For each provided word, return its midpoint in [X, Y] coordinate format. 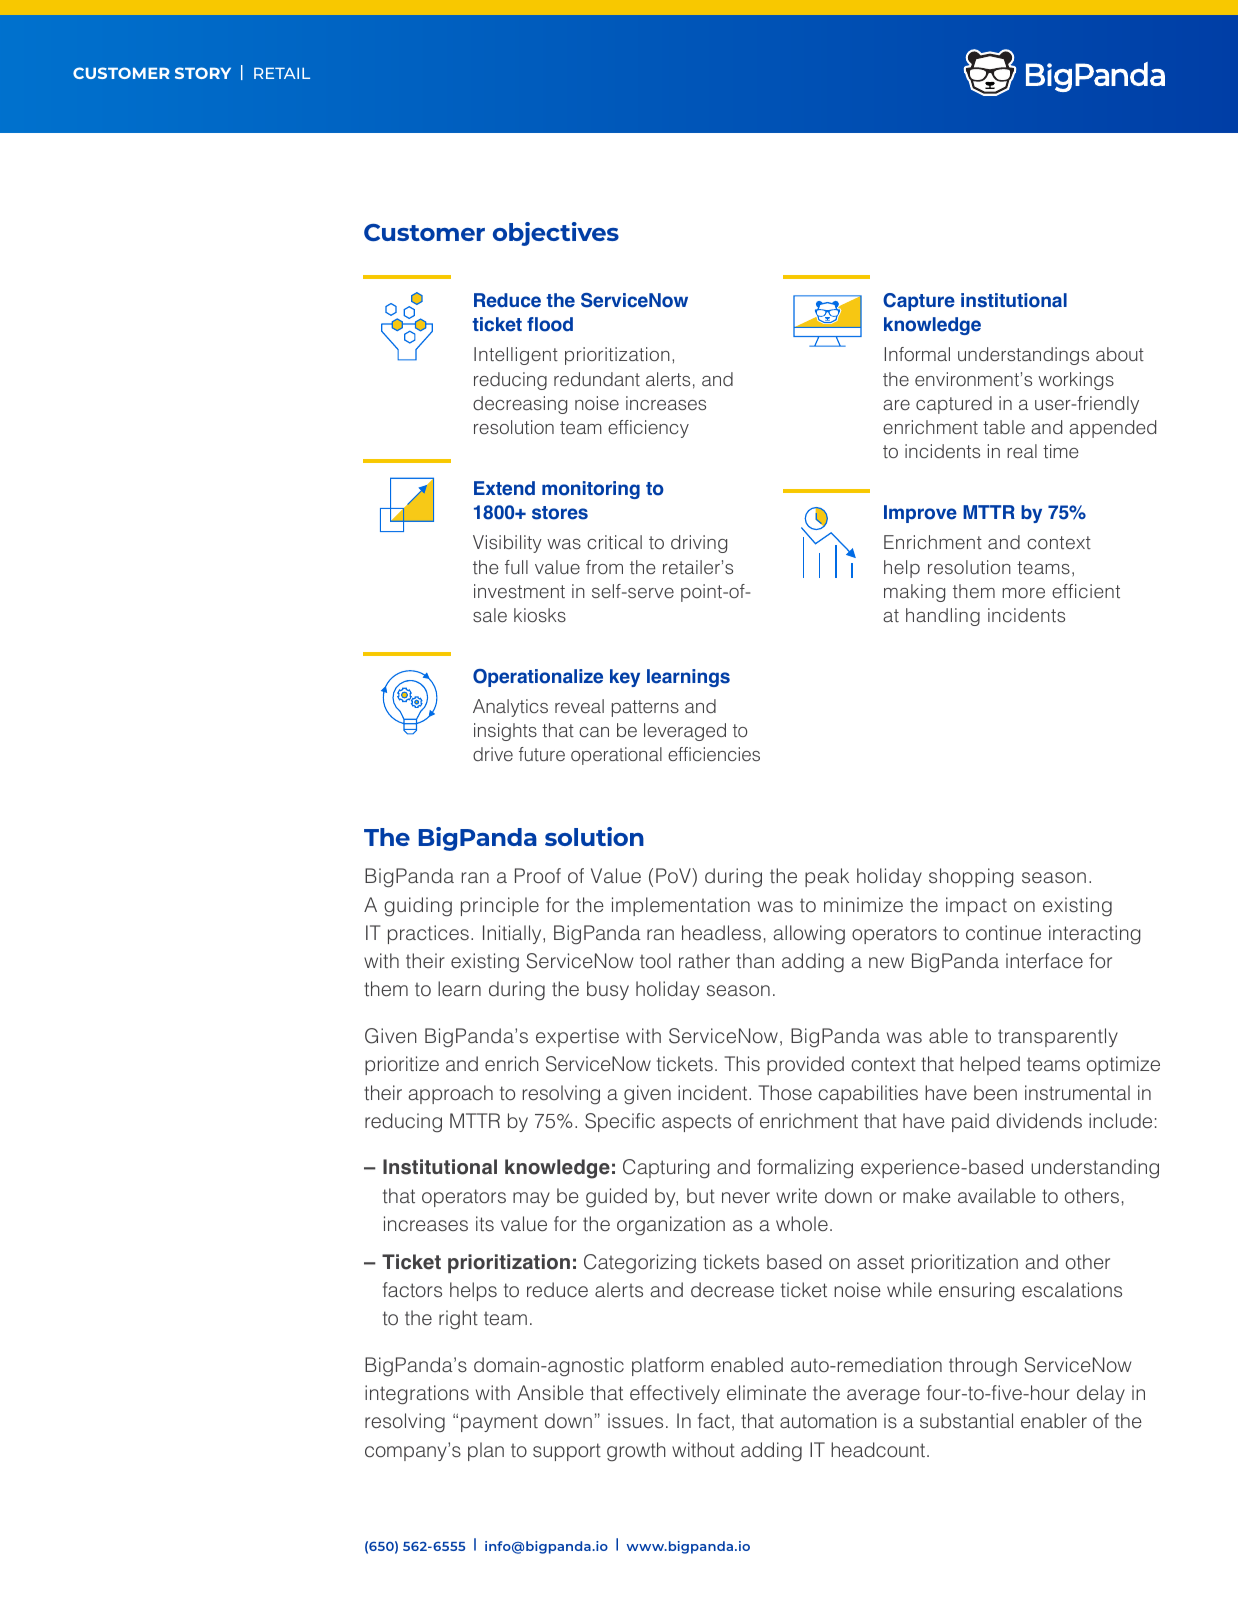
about [1120, 354]
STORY [203, 73]
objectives [556, 234]
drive [493, 754]
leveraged [685, 732]
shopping [971, 878]
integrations [417, 1395]
